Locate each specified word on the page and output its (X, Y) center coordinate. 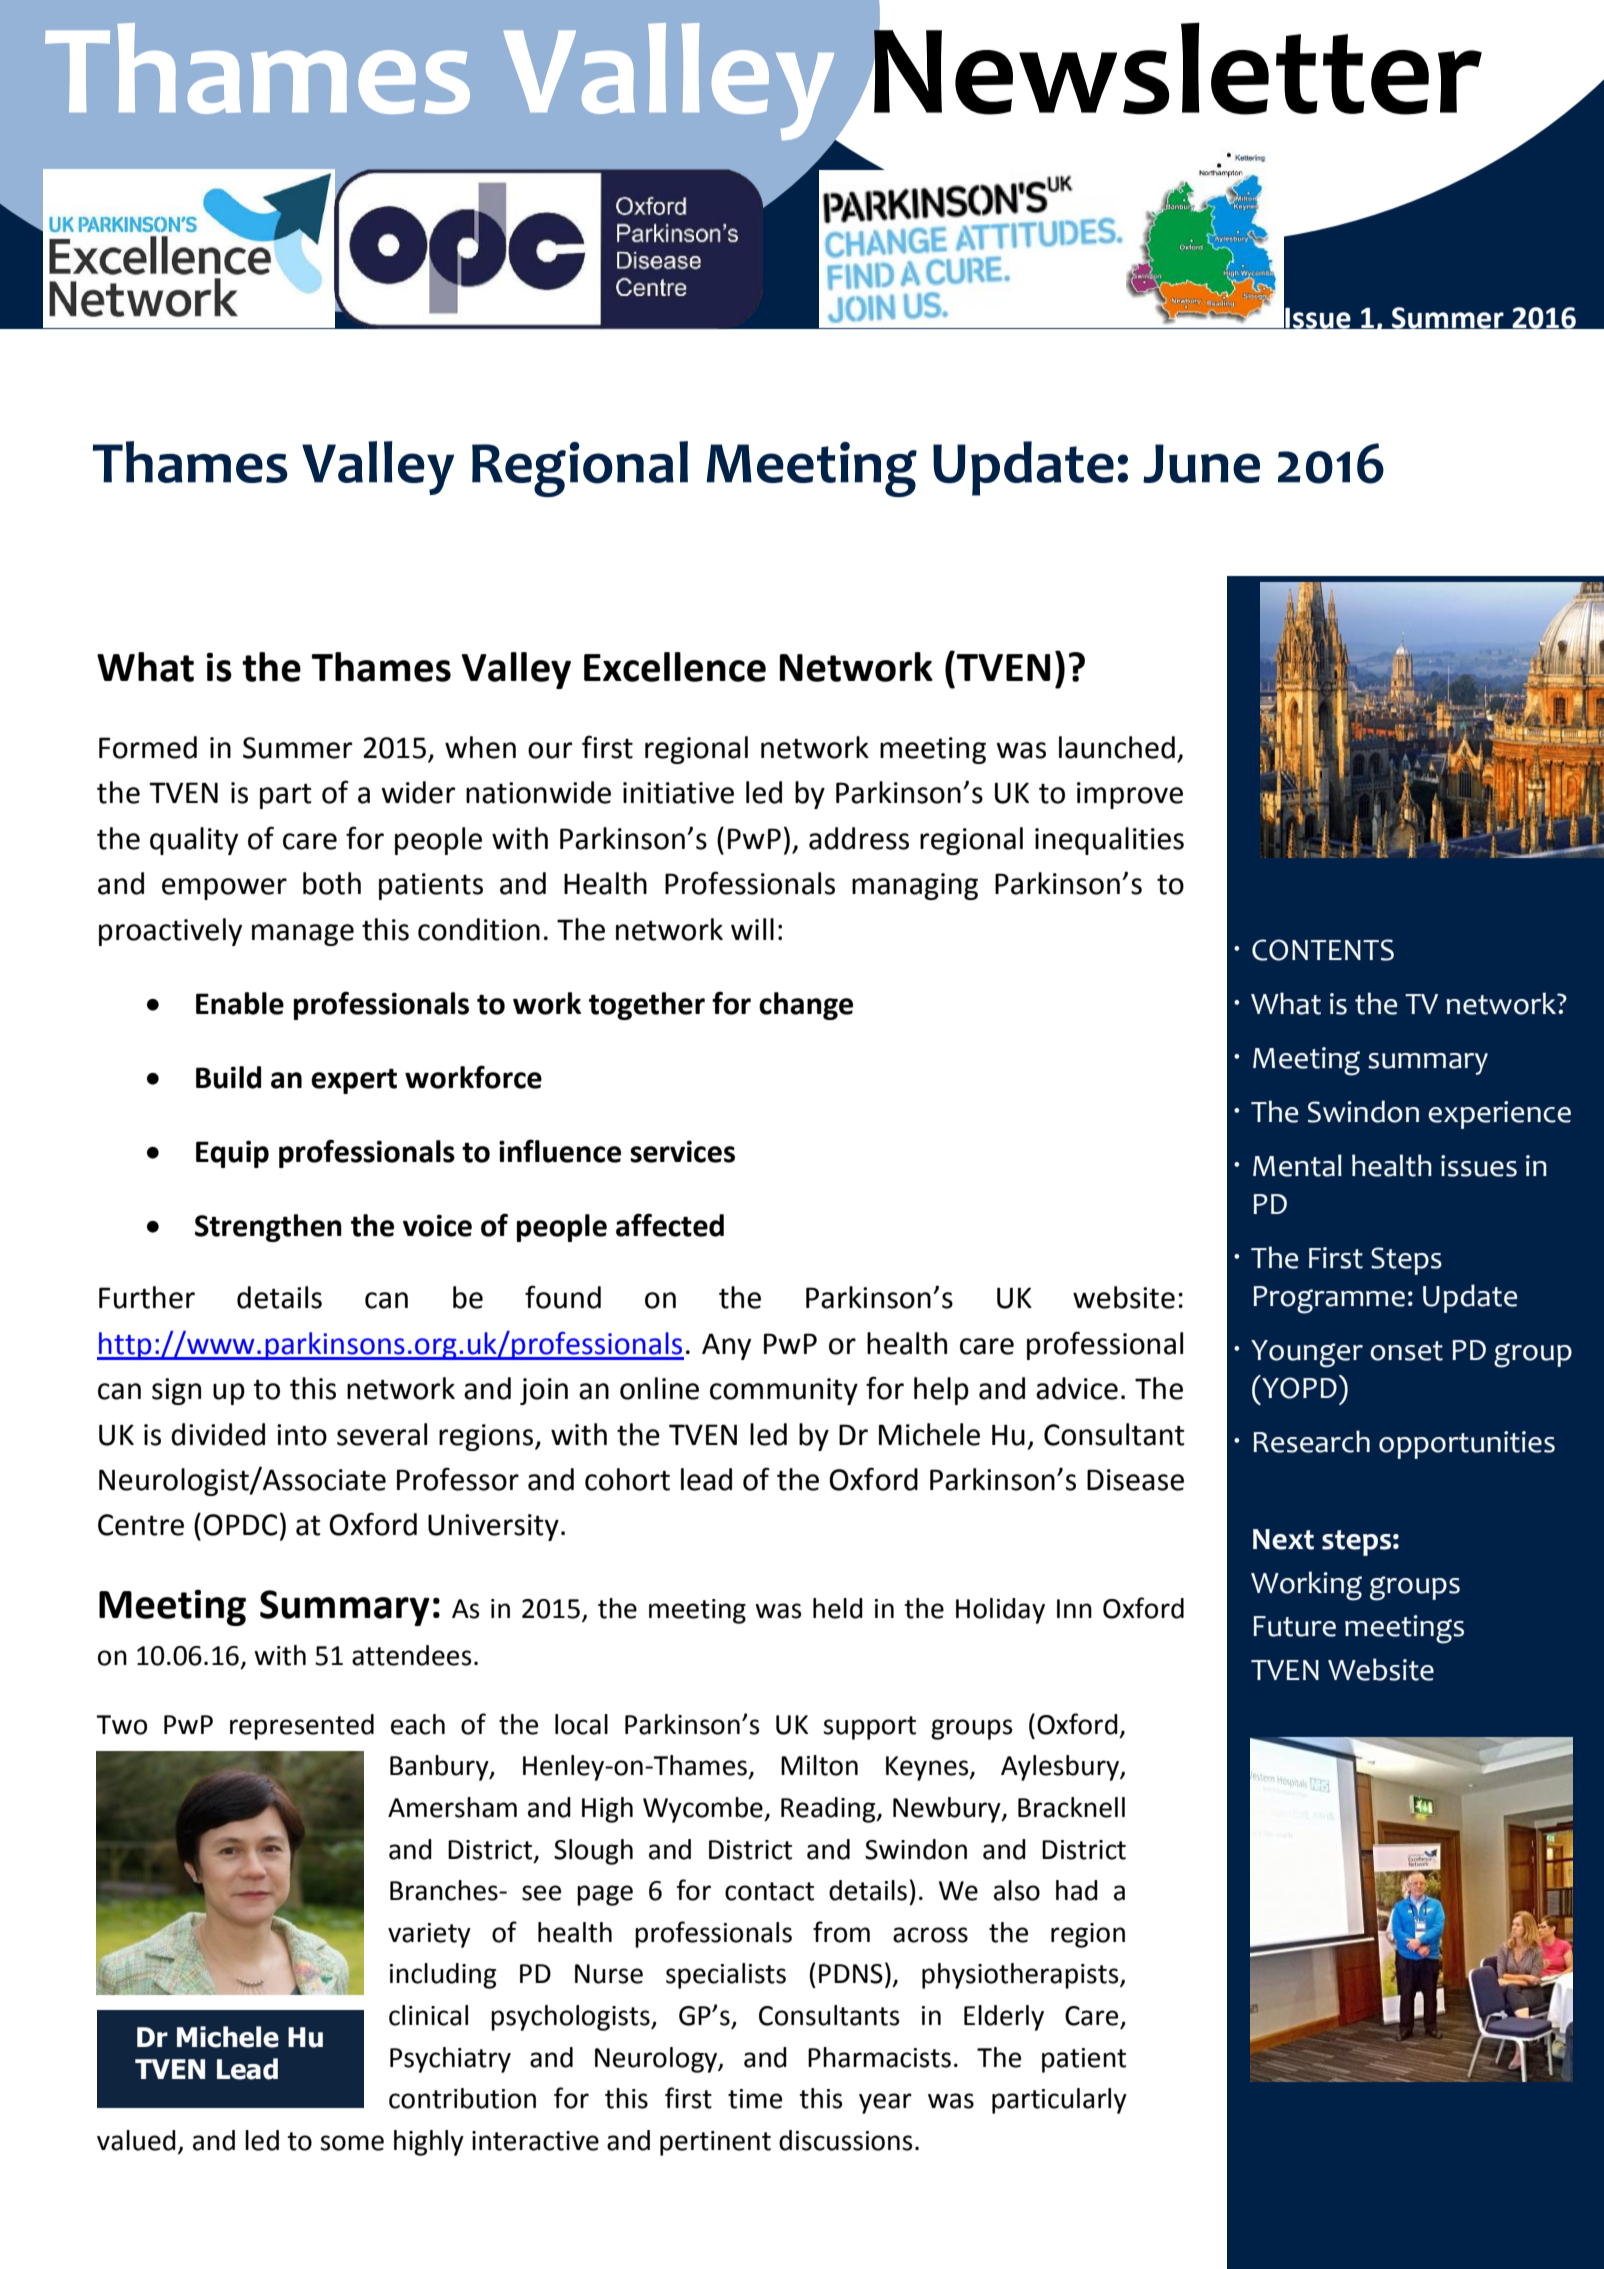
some (352, 2143)
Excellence (675, 667)
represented (302, 1727)
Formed (148, 747)
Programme (1329, 1300)
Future (1294, 1626)
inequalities (1109, 841)
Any (726, 1346)
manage (303, 935)
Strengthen (268, 1228)
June (1201, 463)
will (752, 929)
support (869, 1728)
